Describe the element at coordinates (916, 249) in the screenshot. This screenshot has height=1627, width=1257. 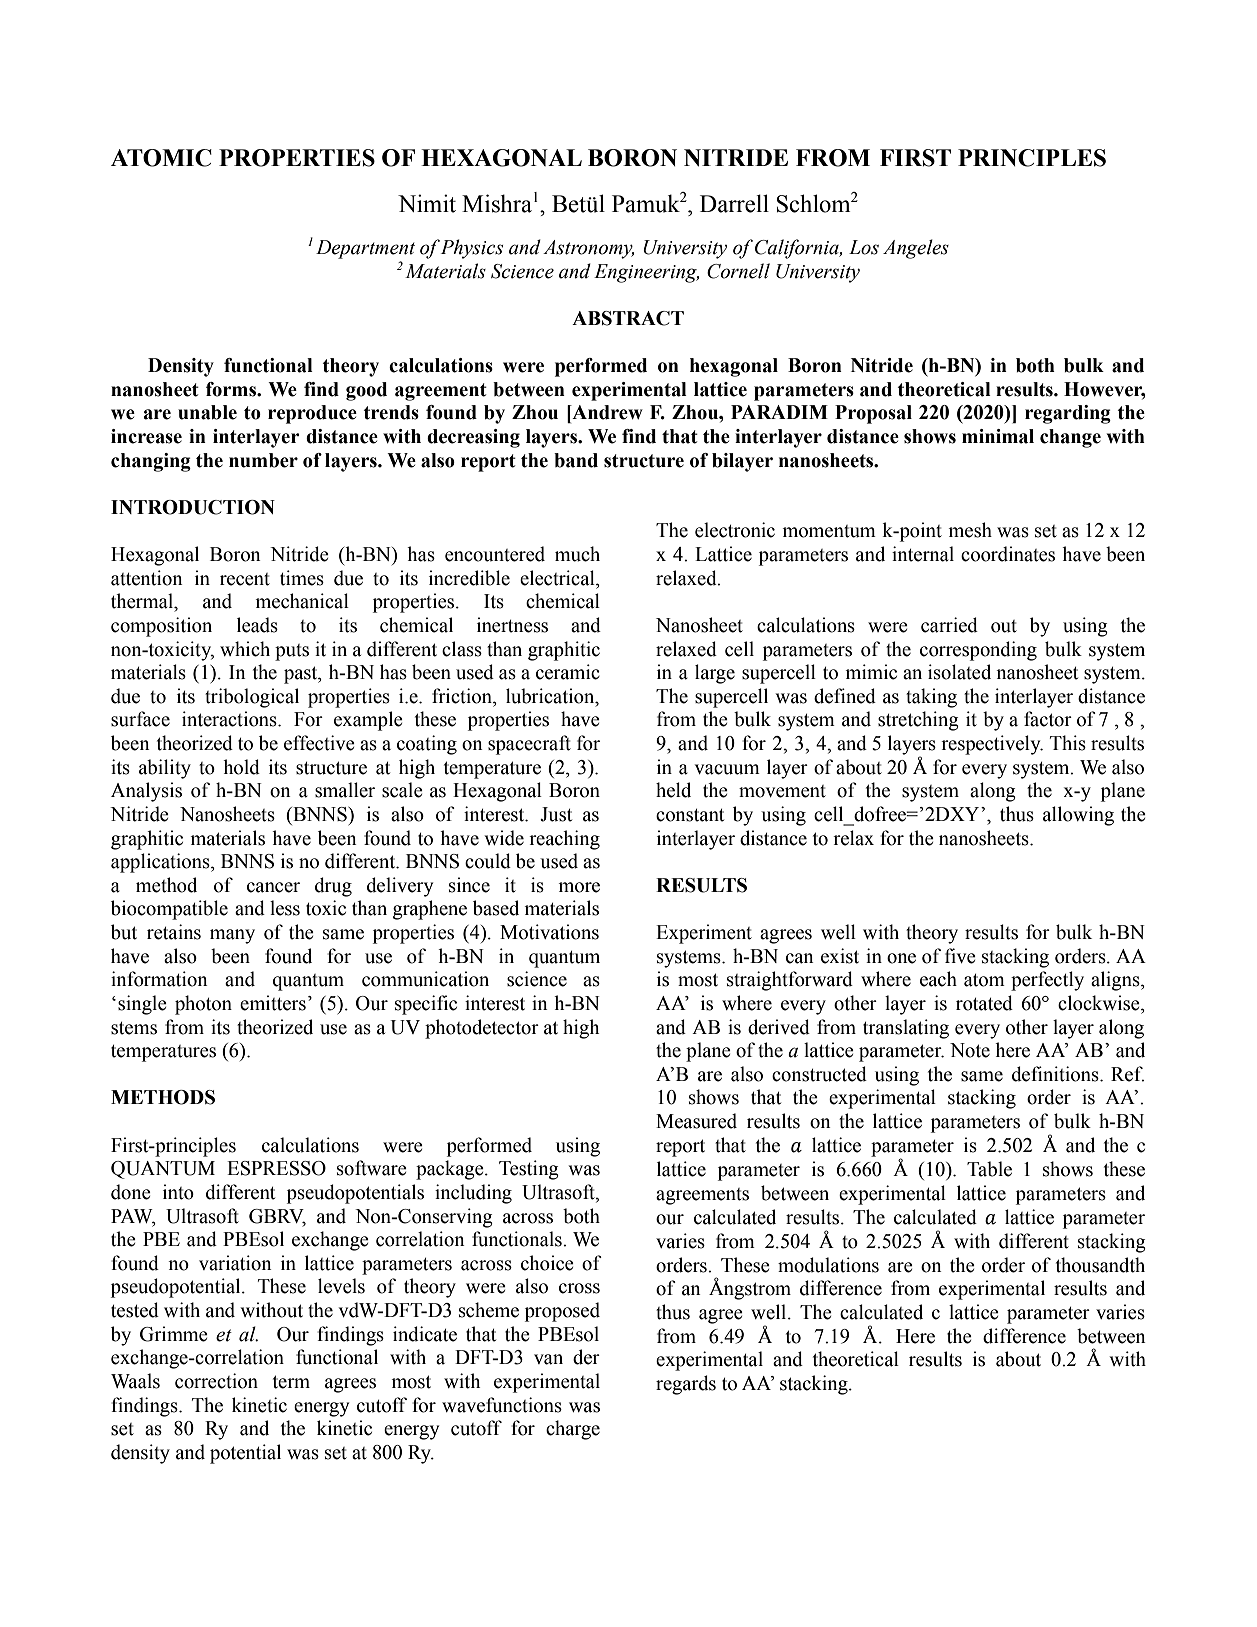
I see `Angeles` at that location.
